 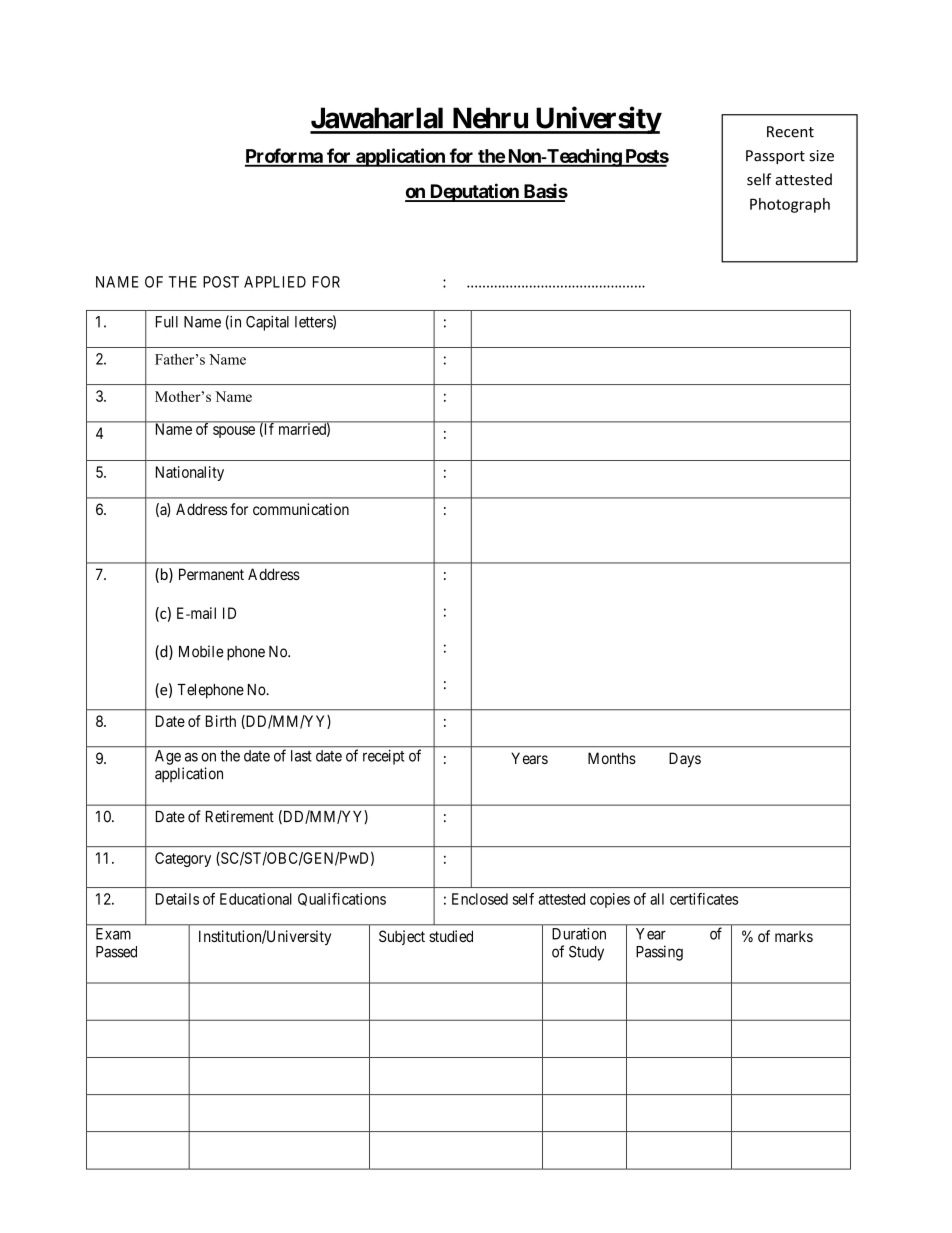 I want to click on Deputation, so click(x=474, y=192).
